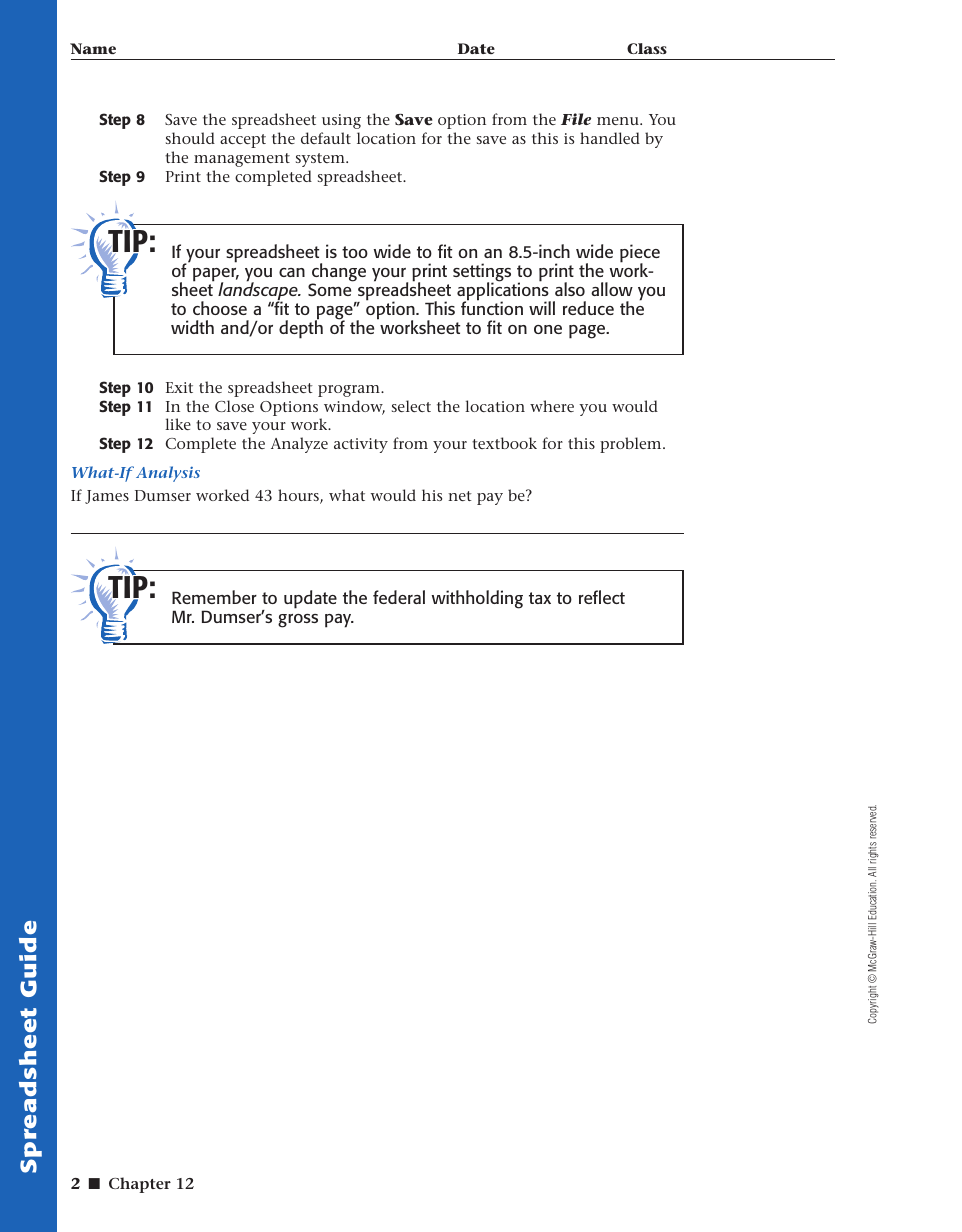  What do you see at coordinates (399, 597) in the screenshot?
I see `federal` at bounding box center [399, 597].
